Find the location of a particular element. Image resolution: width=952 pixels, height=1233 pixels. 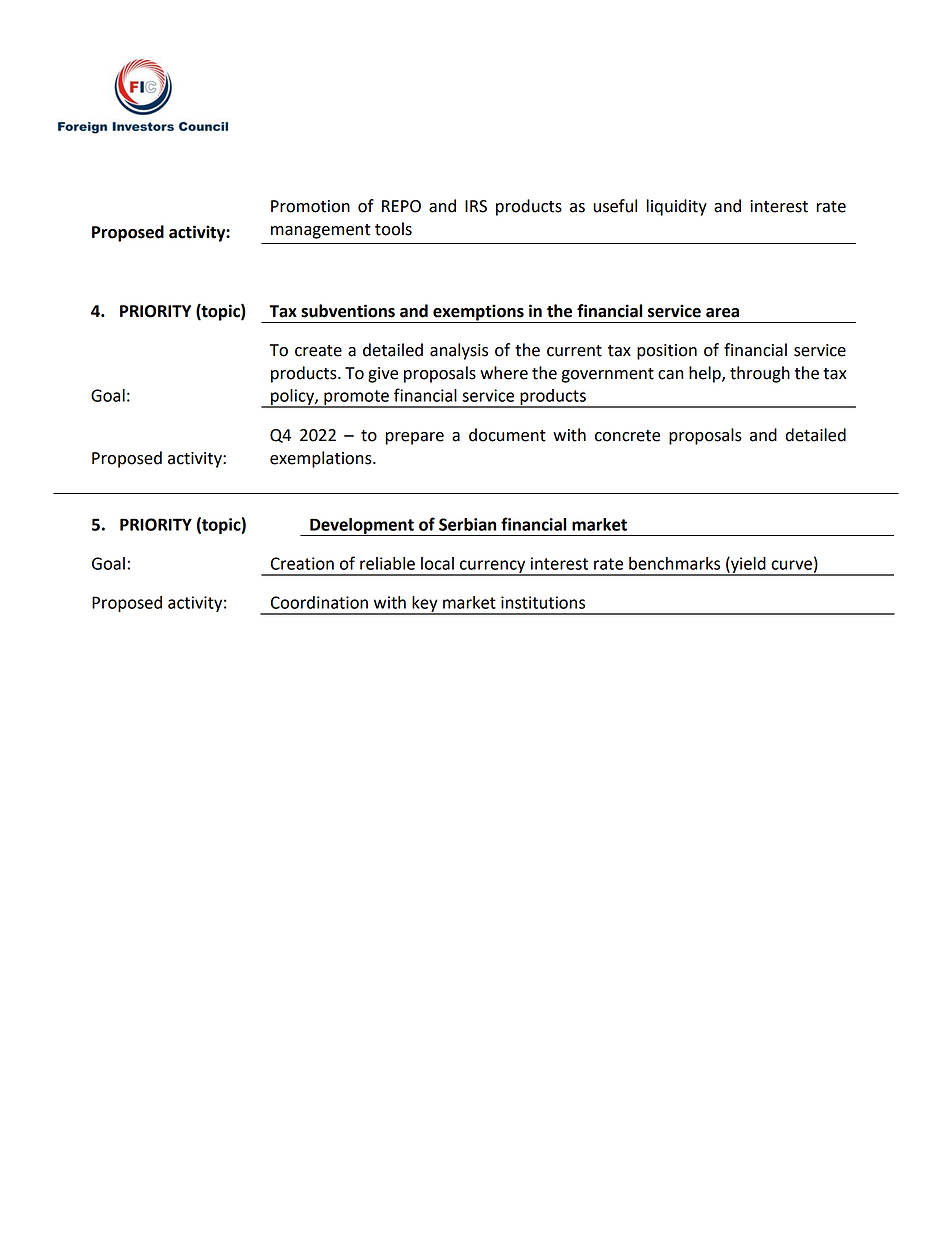

institutions is located at coordinates (543, 602).
